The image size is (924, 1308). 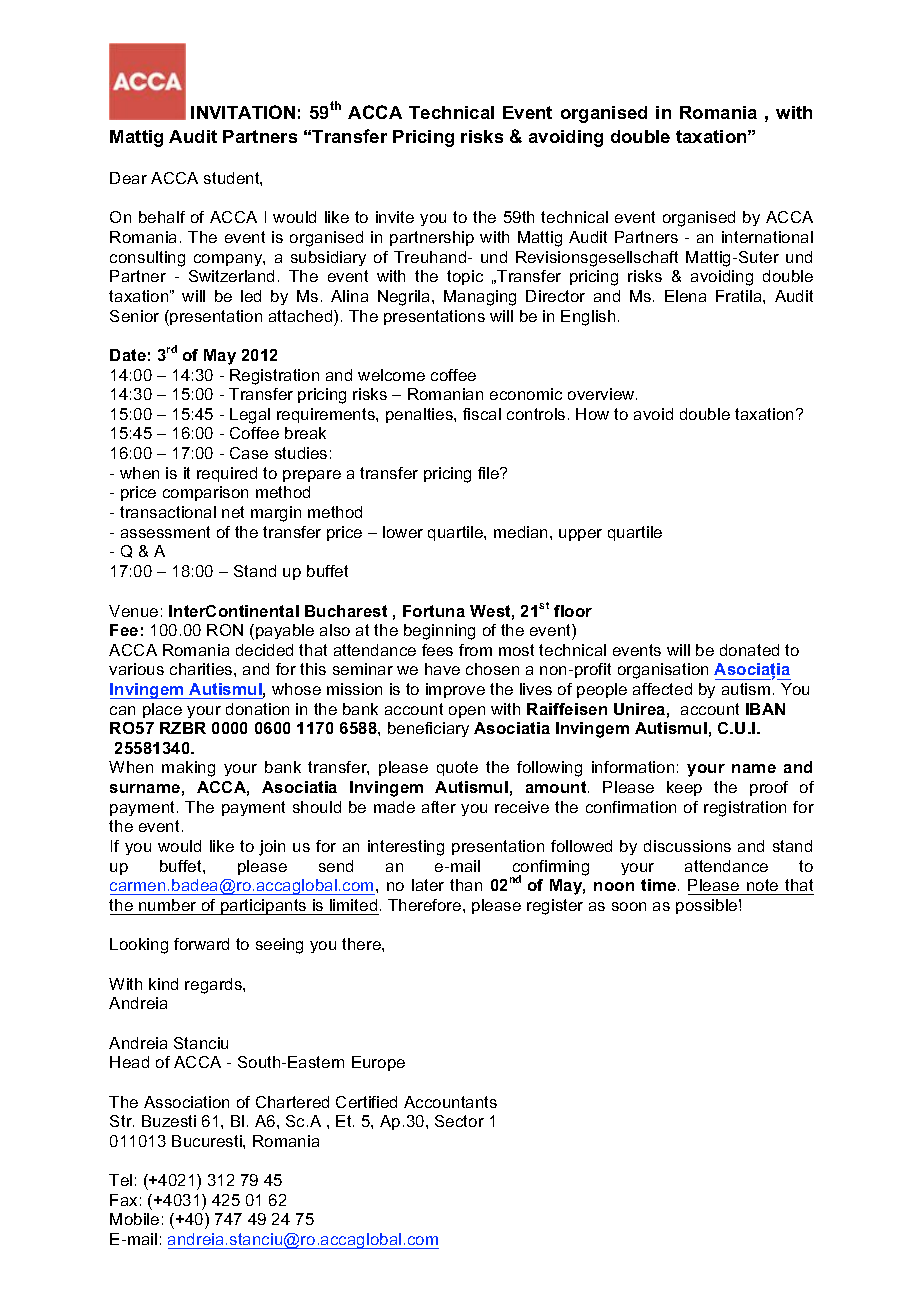 What do you see at coordinates (708, 906) in the screenshot?
I see `possible` at bounding box center [708, 906].
